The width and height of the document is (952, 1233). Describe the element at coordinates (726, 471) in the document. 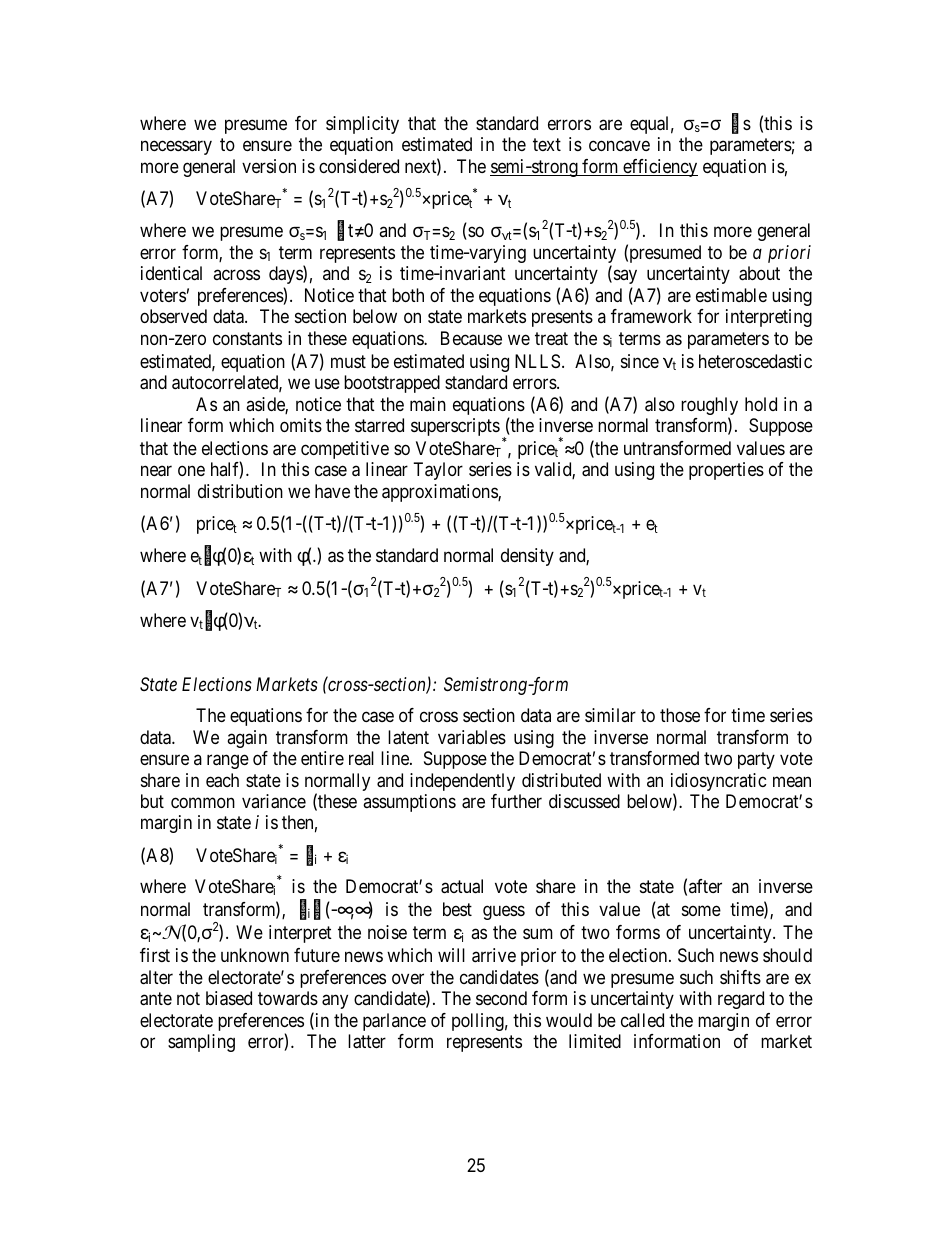

I see `properties` at that location.
